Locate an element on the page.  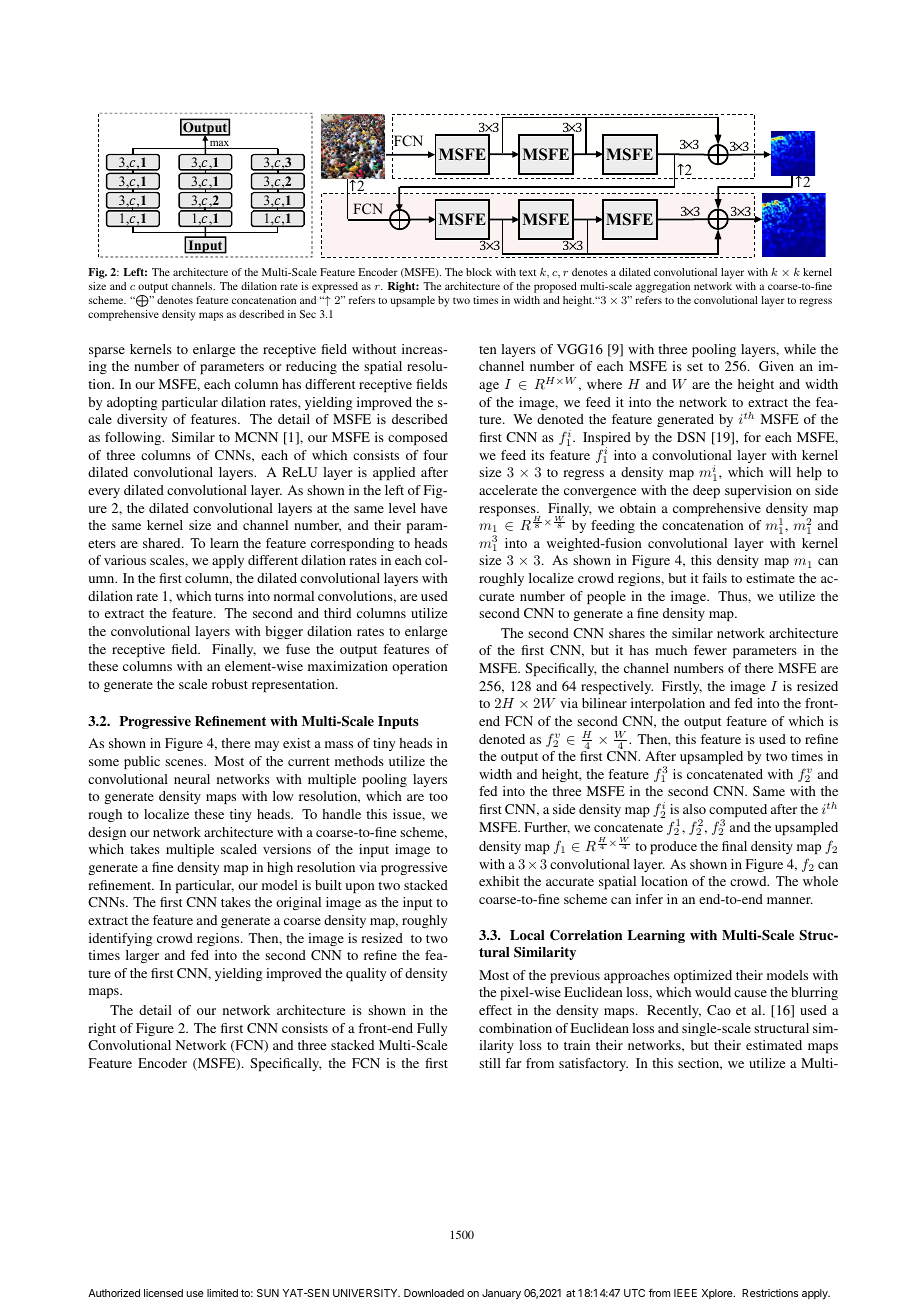
optimized is located at coordinates (703, 976).
